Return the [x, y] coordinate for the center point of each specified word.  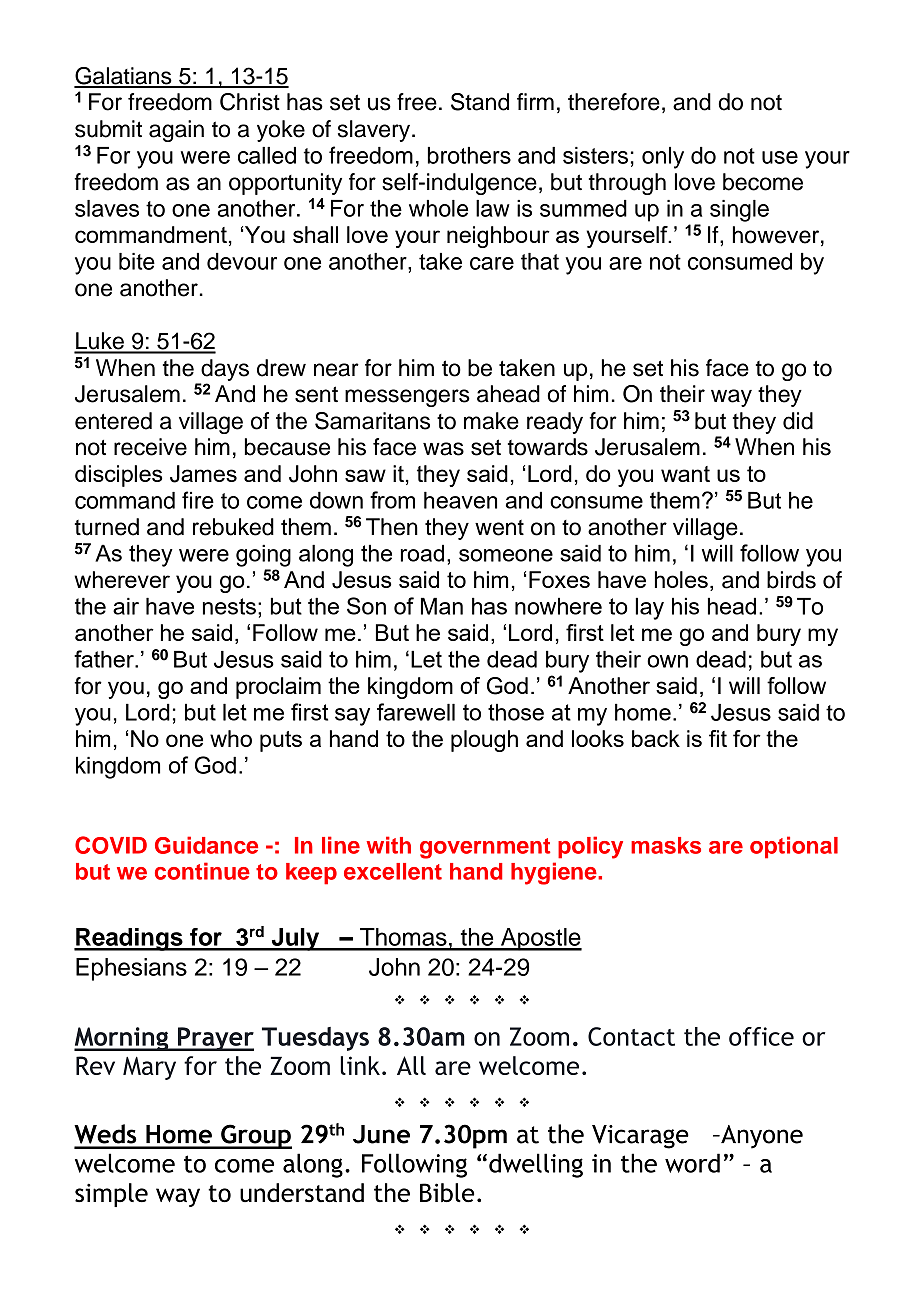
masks [666, 845]
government [485, 848]
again [176, 131]
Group [255, 1136]
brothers [469, 155]
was [443, 449]
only [663, 158]
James [203, 474]
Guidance [206, 845]
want [685, 474]
